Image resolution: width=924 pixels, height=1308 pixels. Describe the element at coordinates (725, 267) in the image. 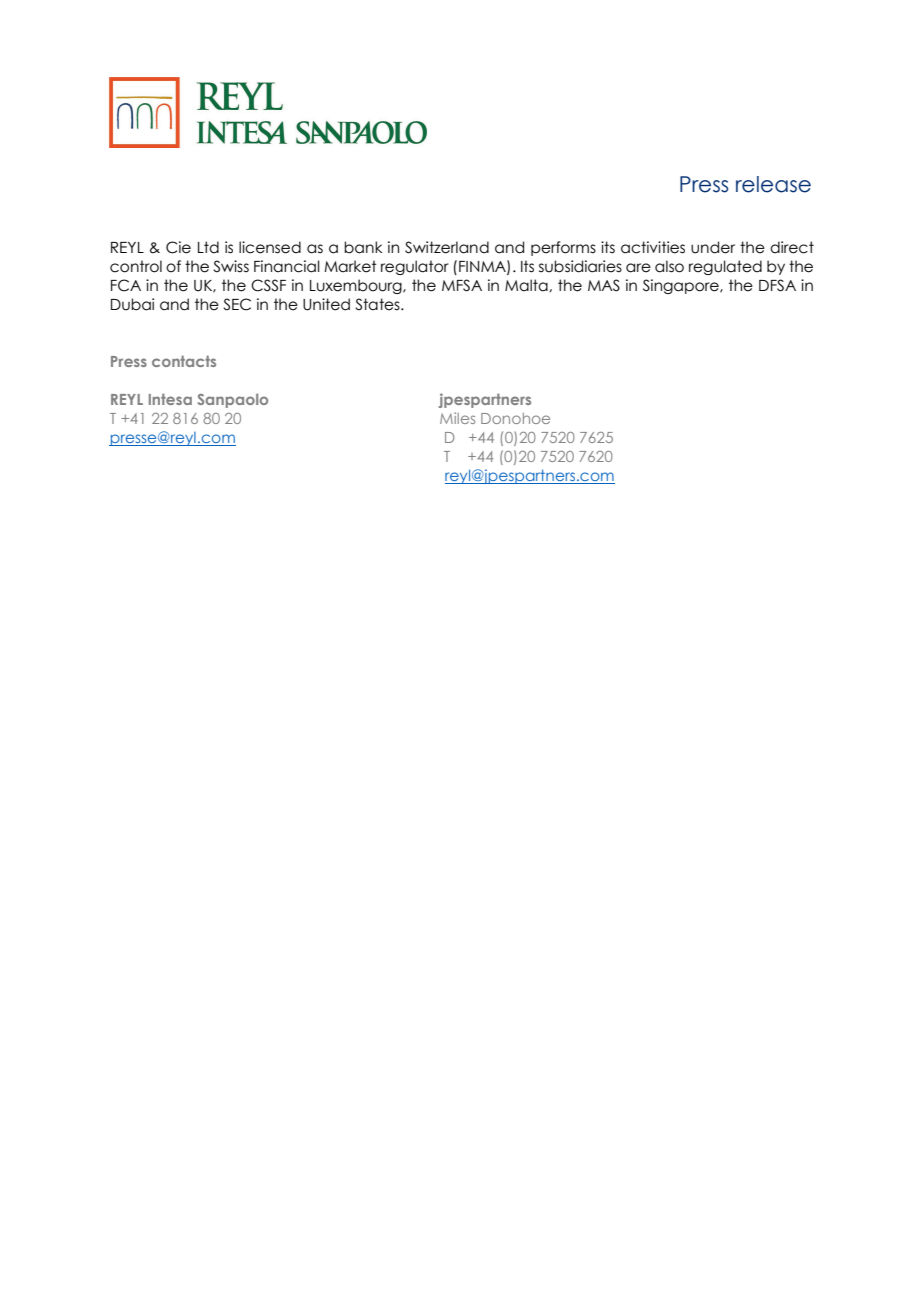

I see `regulated` at that location.
